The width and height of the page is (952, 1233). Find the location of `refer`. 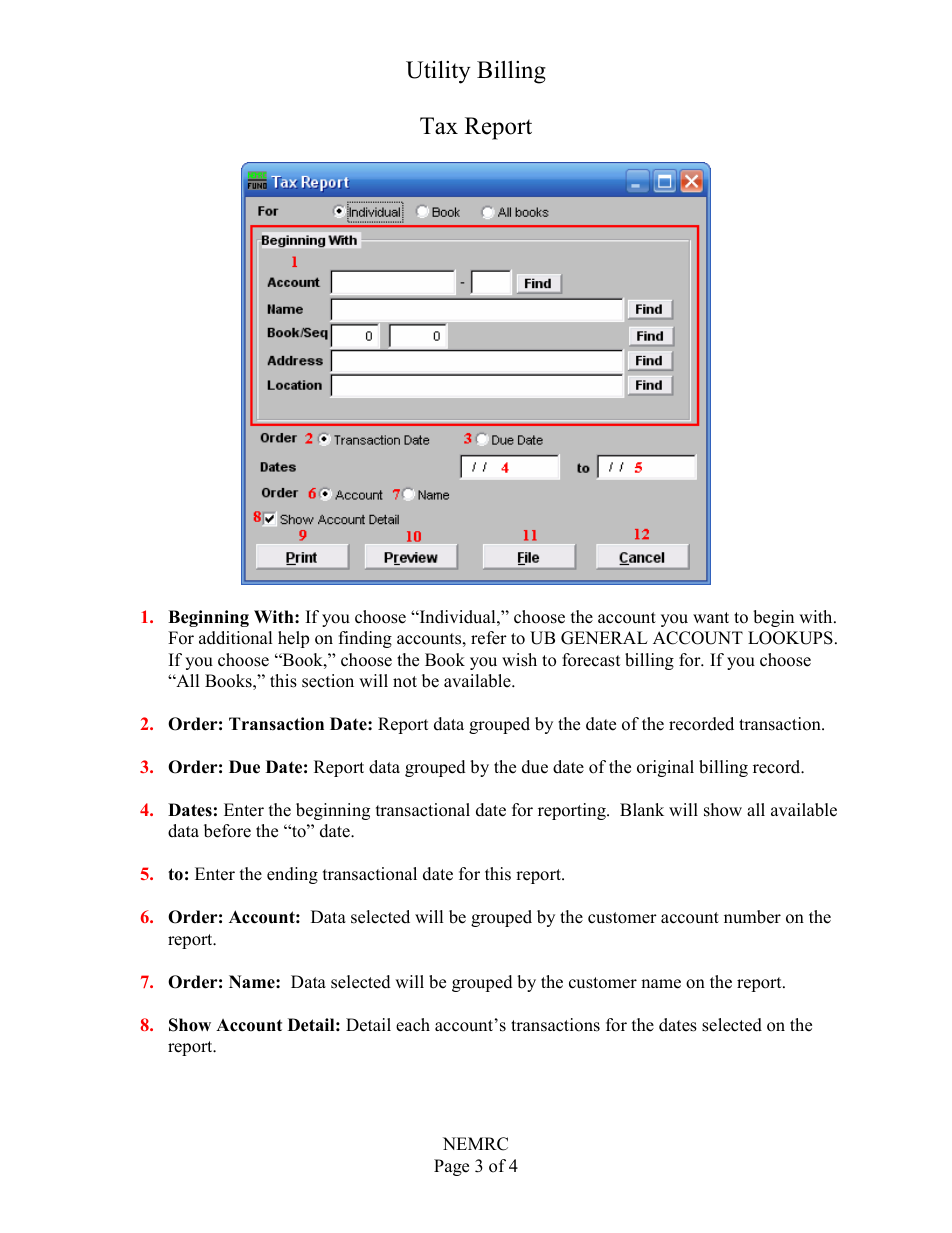

refer is located at coordinates (489, 638).
